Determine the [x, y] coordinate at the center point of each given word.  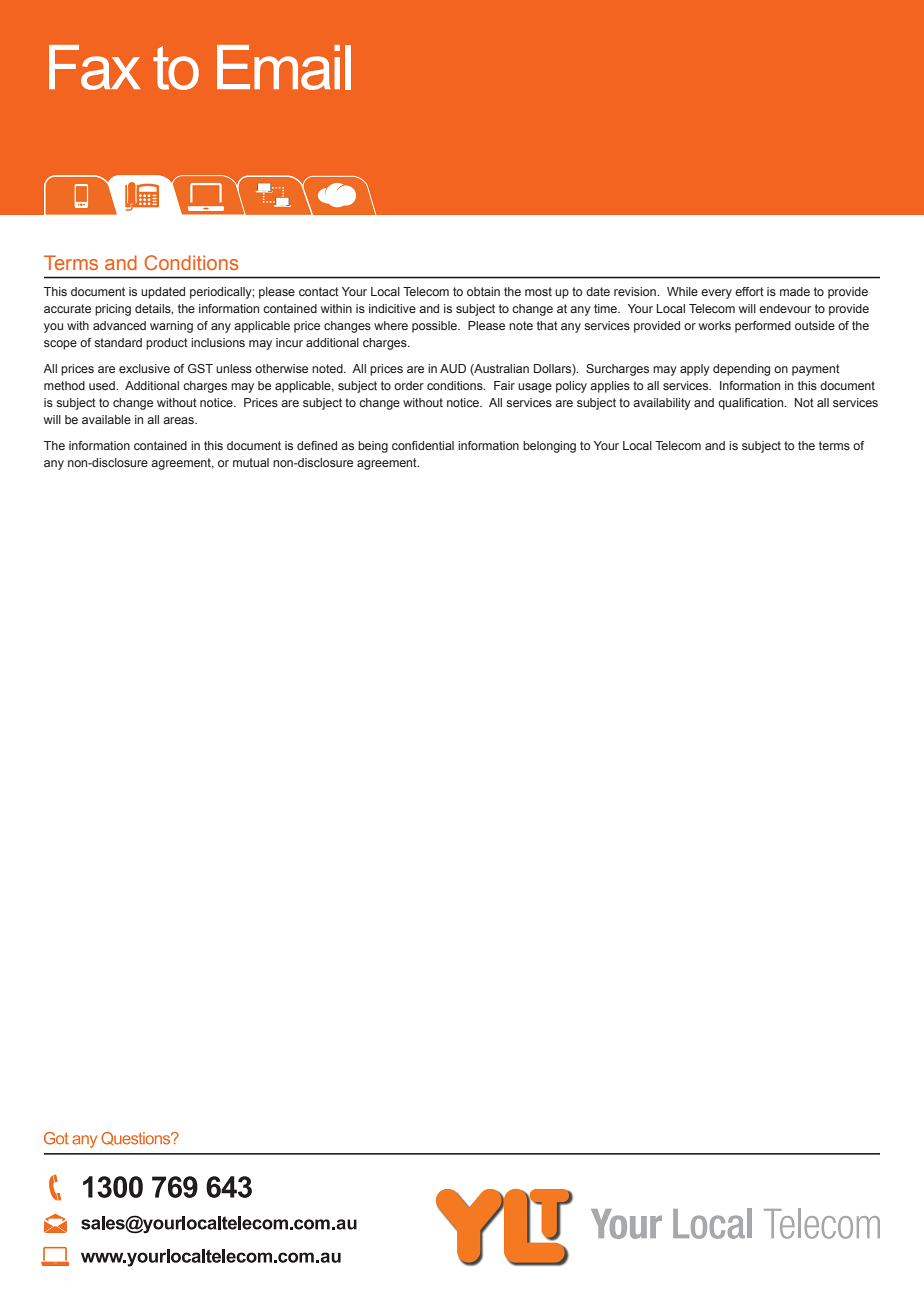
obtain [483, 291]
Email [284, 67]
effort [749, 291]
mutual [251, 462]
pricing [113, 310]
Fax [94, 67]
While [682, 291]
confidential [423, 445]
